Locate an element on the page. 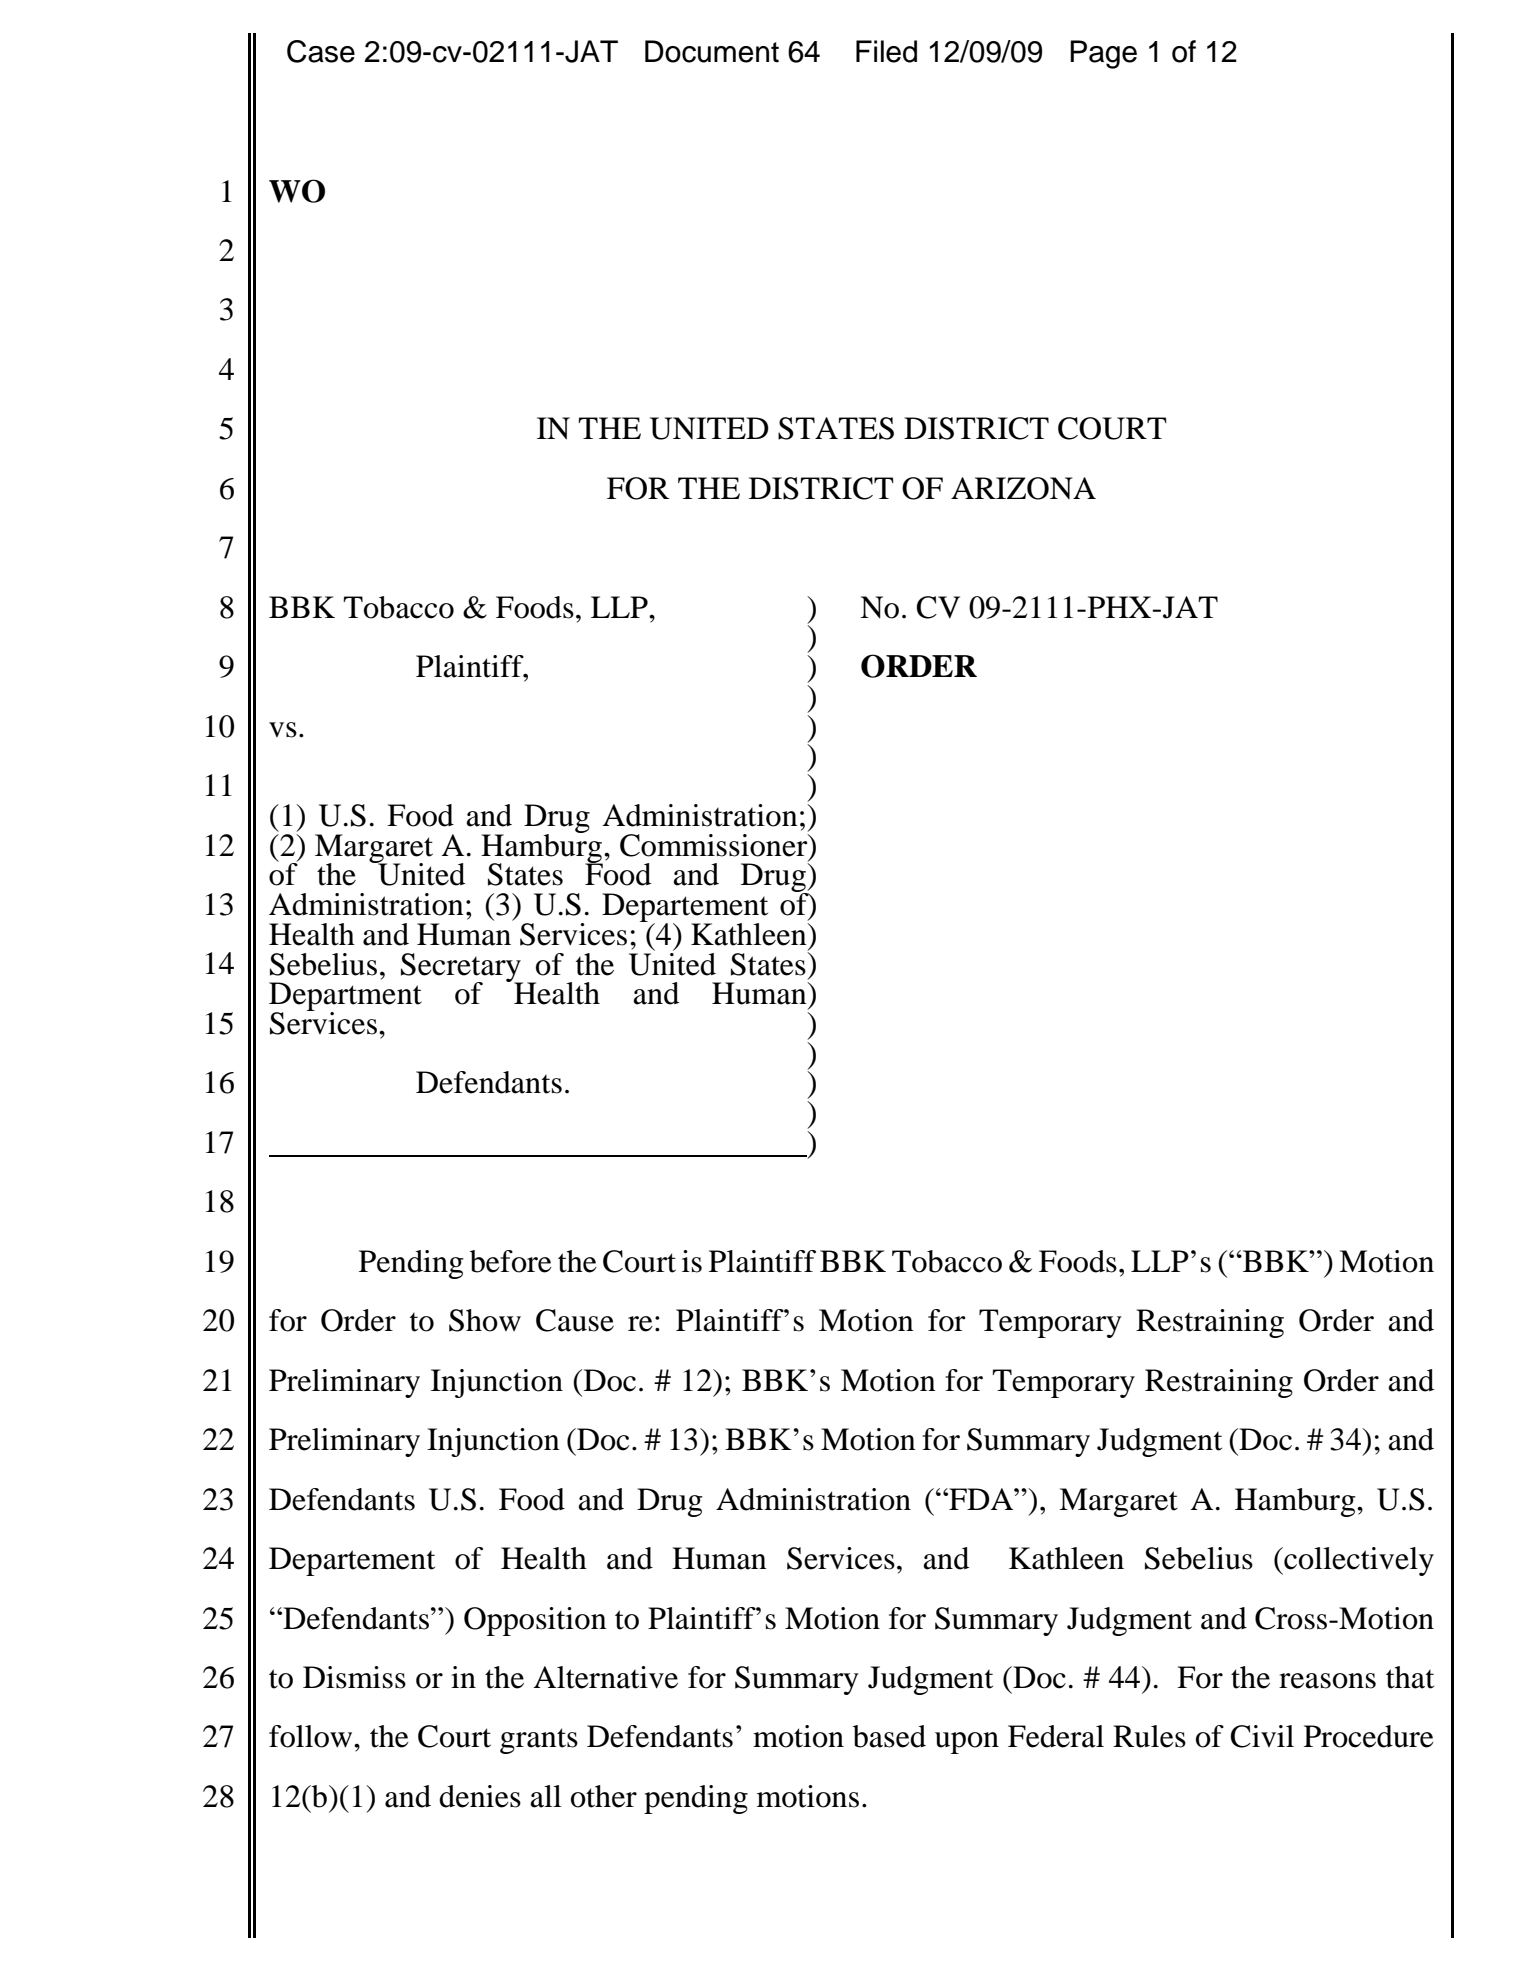 The image size is (1524, 1972). based is located at coordinates (889, 1736).
